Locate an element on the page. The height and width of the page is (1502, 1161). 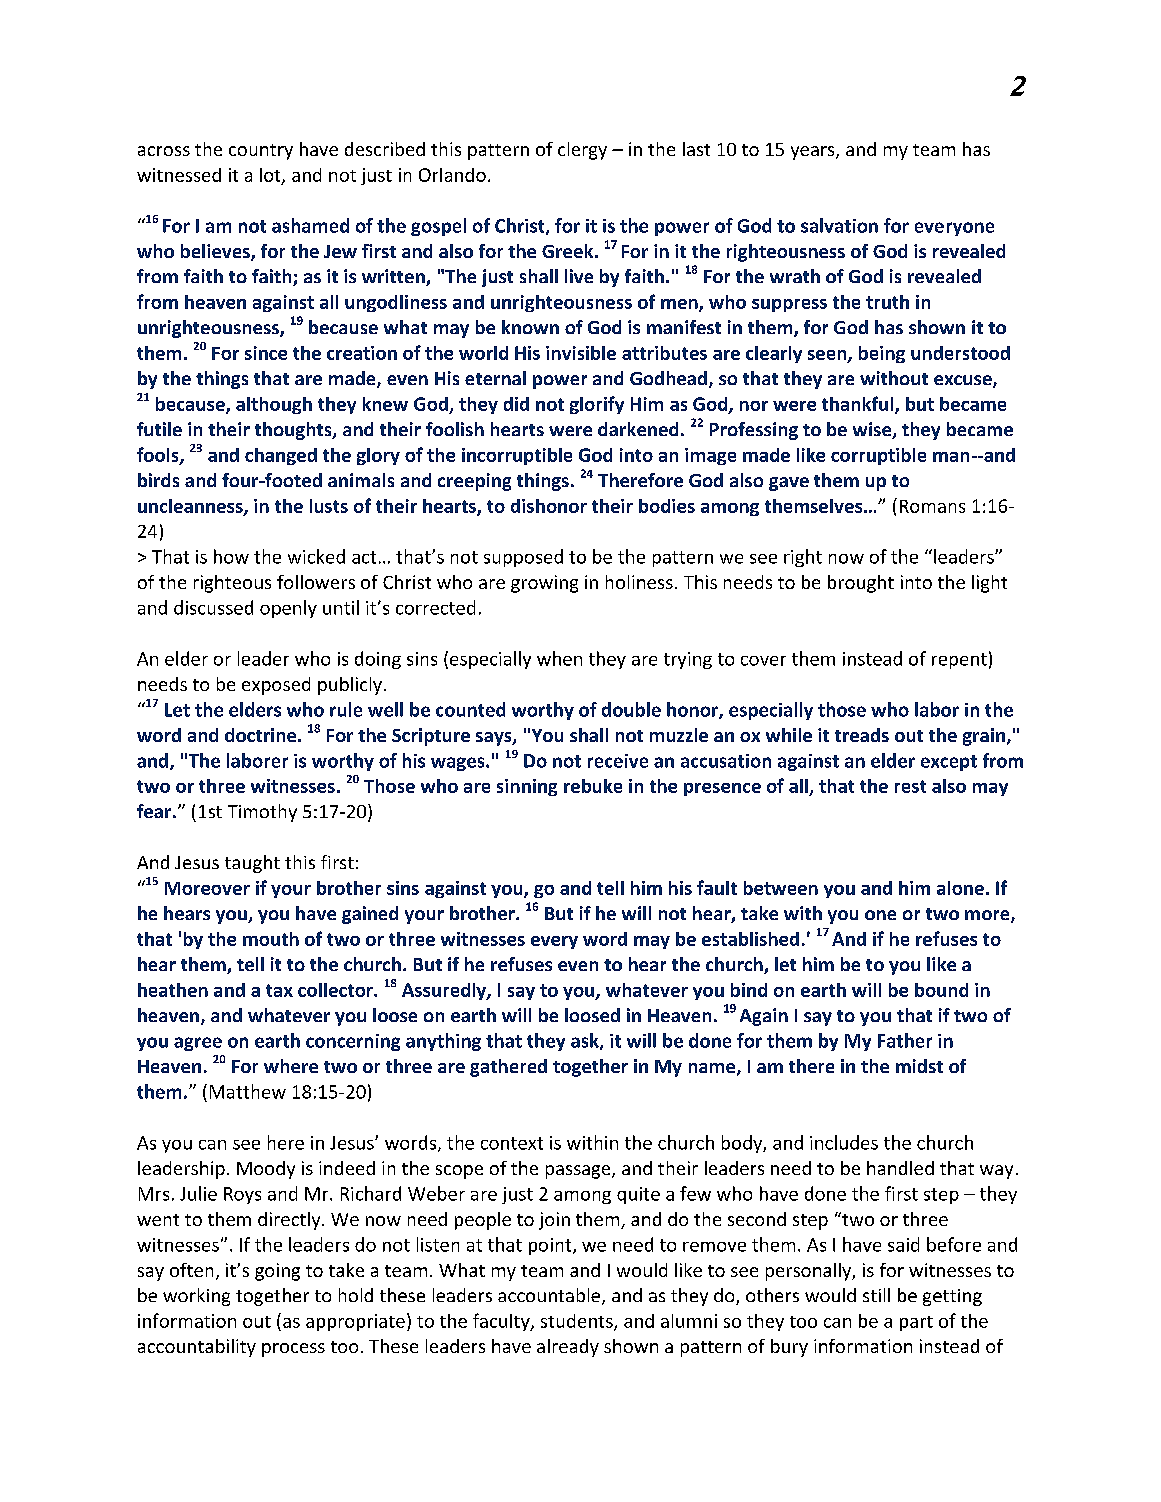
lot is located at coordinates (271, 176).
